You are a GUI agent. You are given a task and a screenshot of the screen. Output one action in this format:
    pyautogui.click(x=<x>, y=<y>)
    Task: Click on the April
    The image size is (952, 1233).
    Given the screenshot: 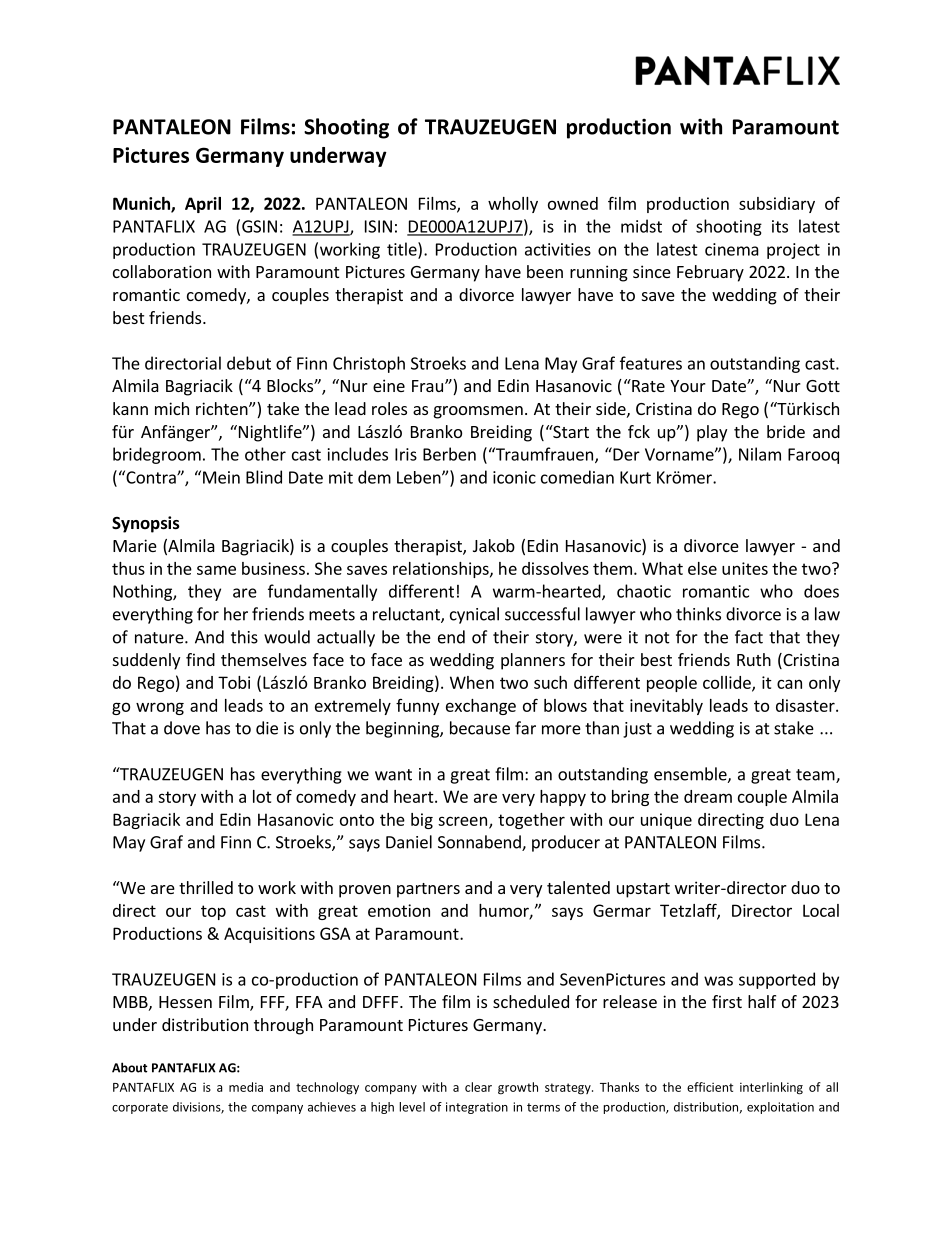 What is the action you would take?
    pyautogui.click(x=203, y=205)
